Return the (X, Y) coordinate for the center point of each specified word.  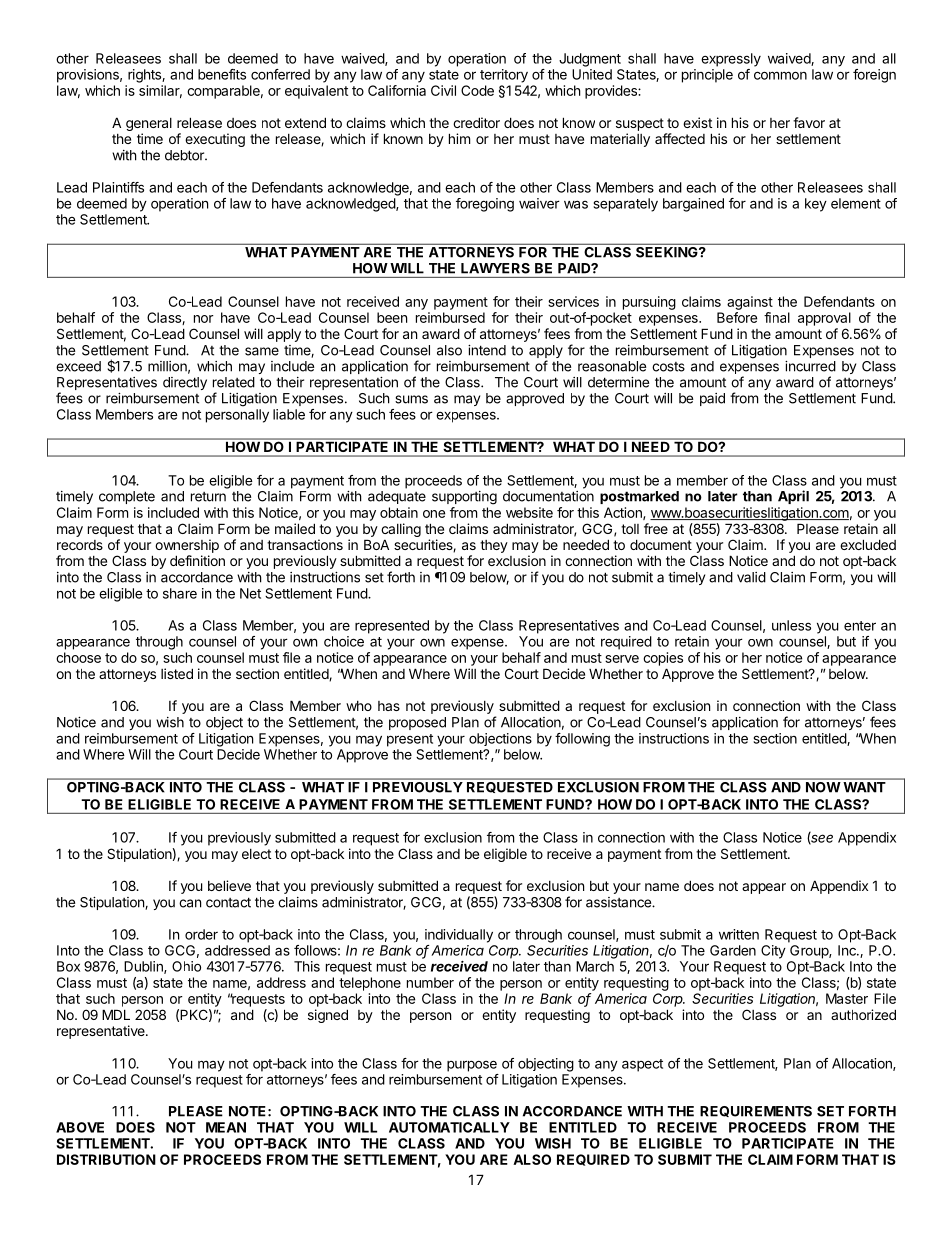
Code (477, 90)
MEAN (226, 1127)
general (149, 126)
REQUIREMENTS (756, 1111)
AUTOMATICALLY (449, 1127)
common (780, 75)
